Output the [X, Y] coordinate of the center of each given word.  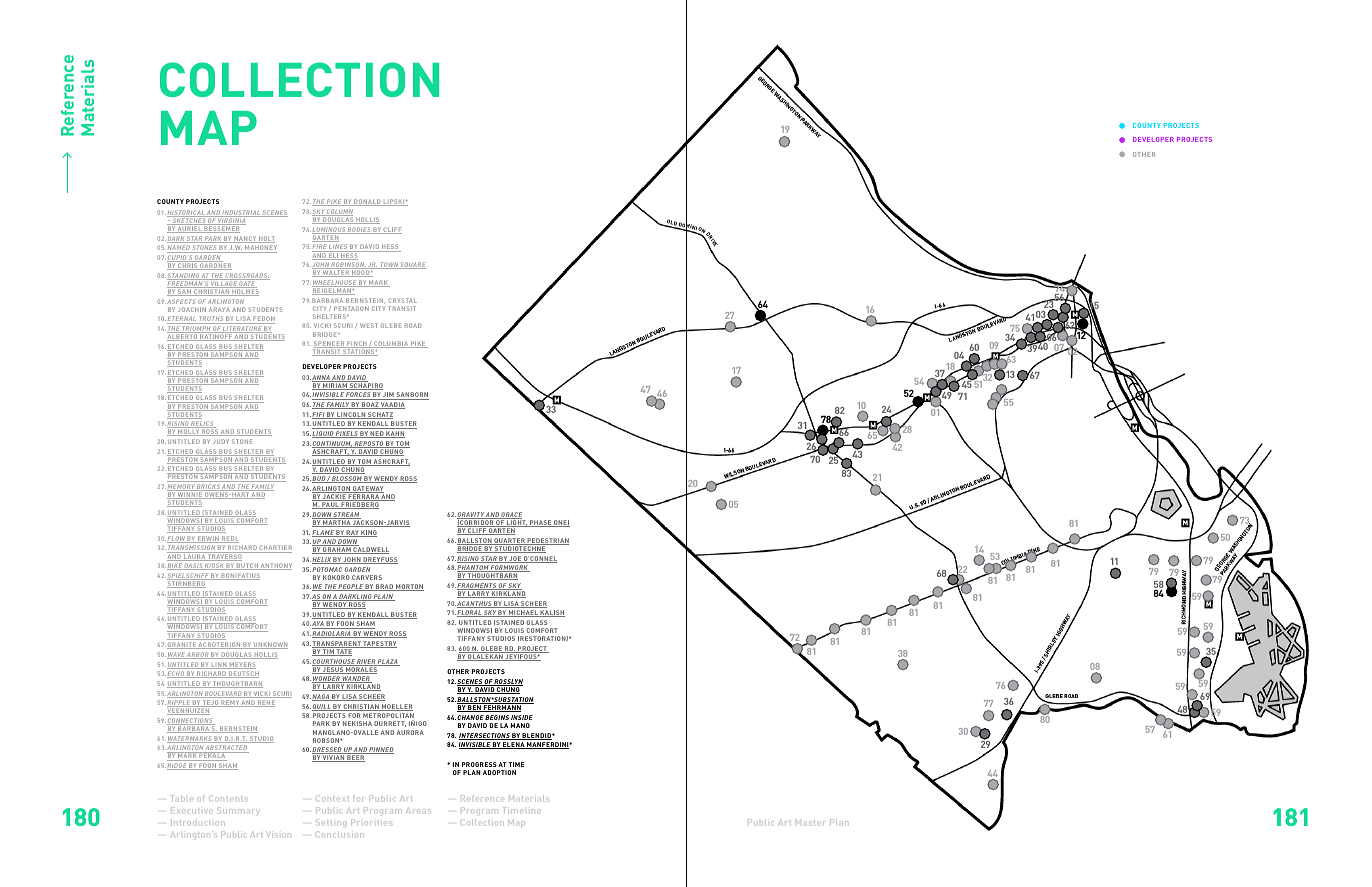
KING [368, 533]
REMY [230, 703]
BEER [355, 758]
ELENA [514, 745]
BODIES [359, 230]
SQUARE [412, 265]
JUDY [221, 441]
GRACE [511, 515]
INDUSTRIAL [241, 213]
